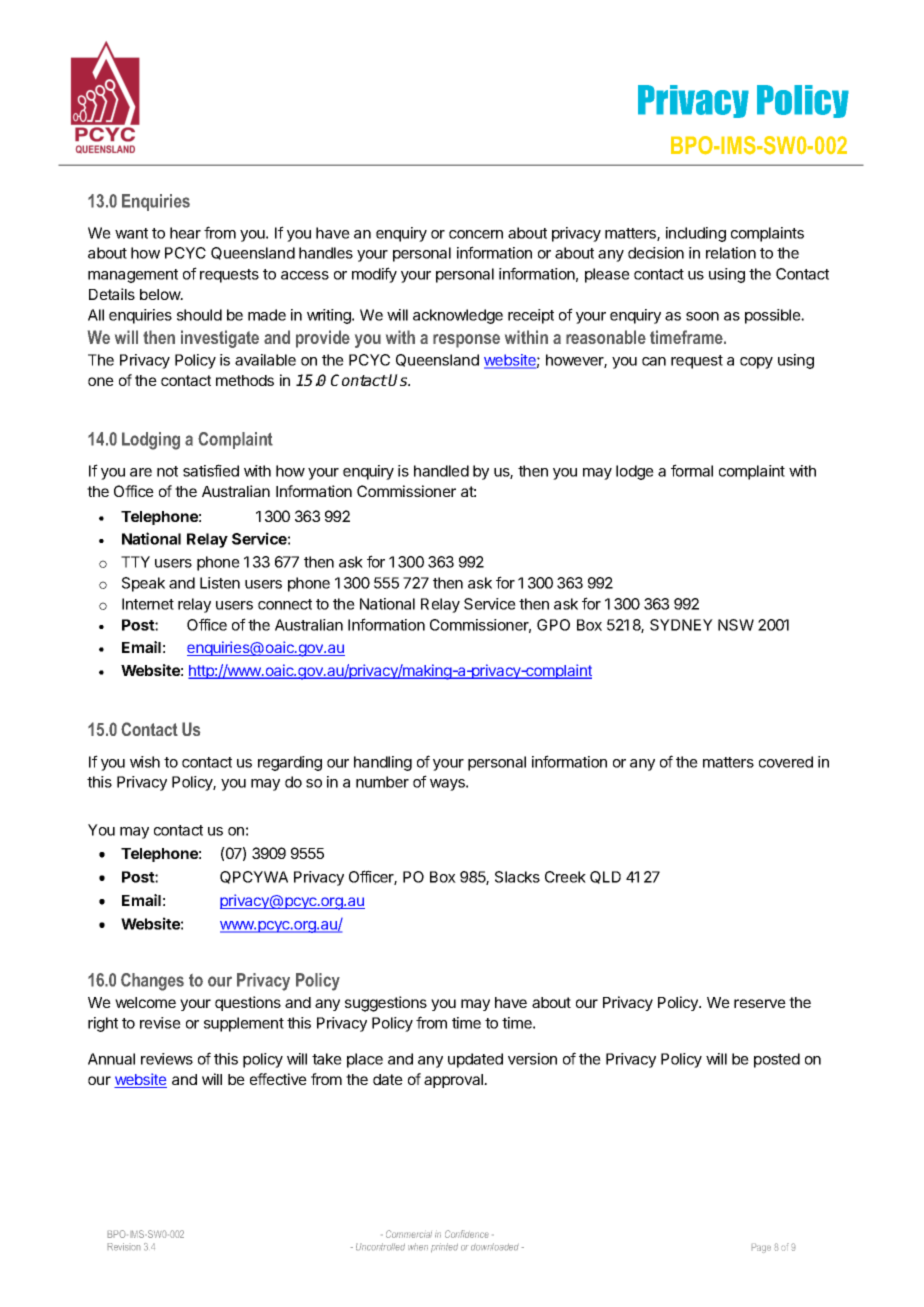  What do you see at coordinates (476, 234) in the page?
I see `concern` at bounding box center [476, 234].
